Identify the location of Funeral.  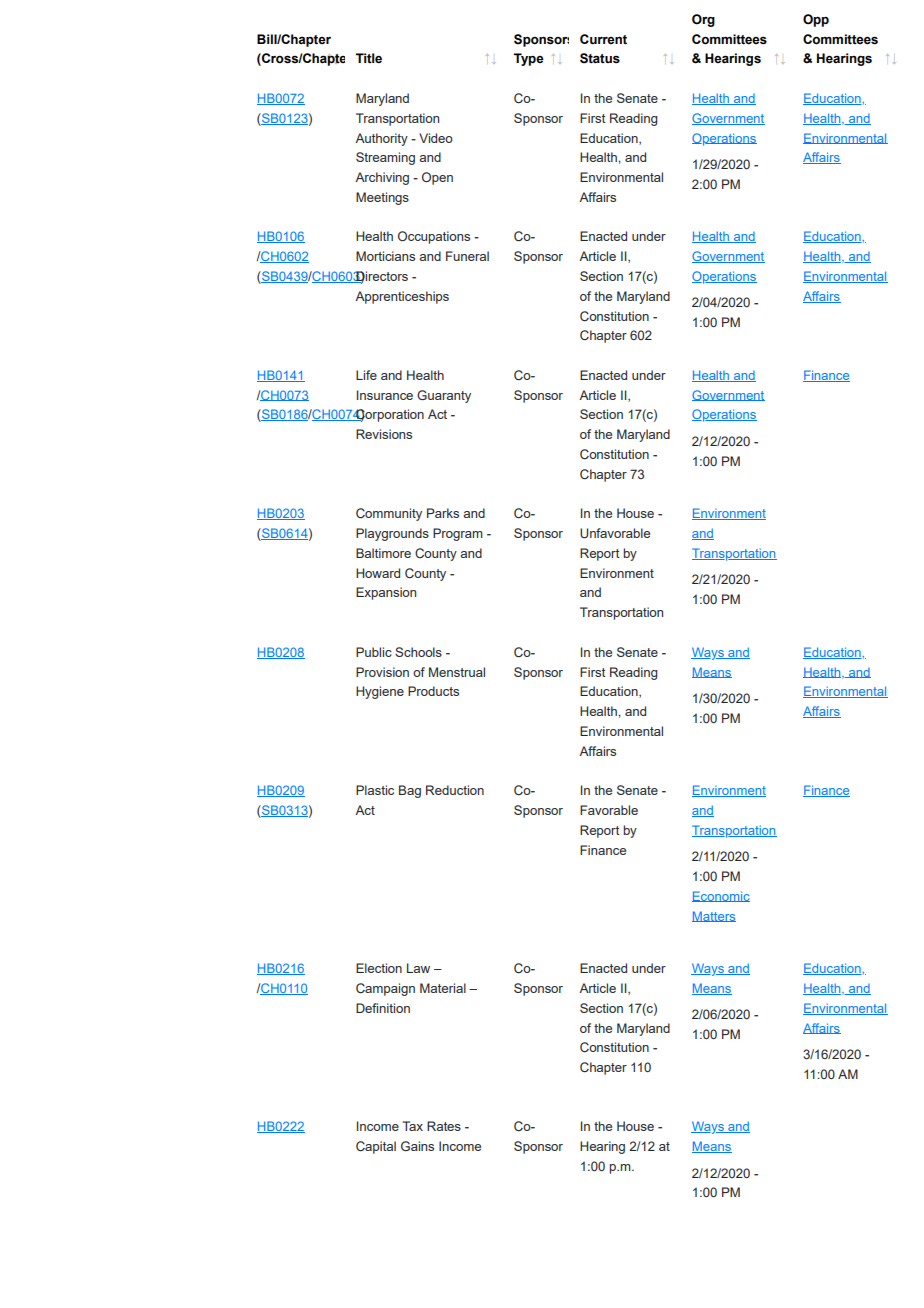
(467, 256).
